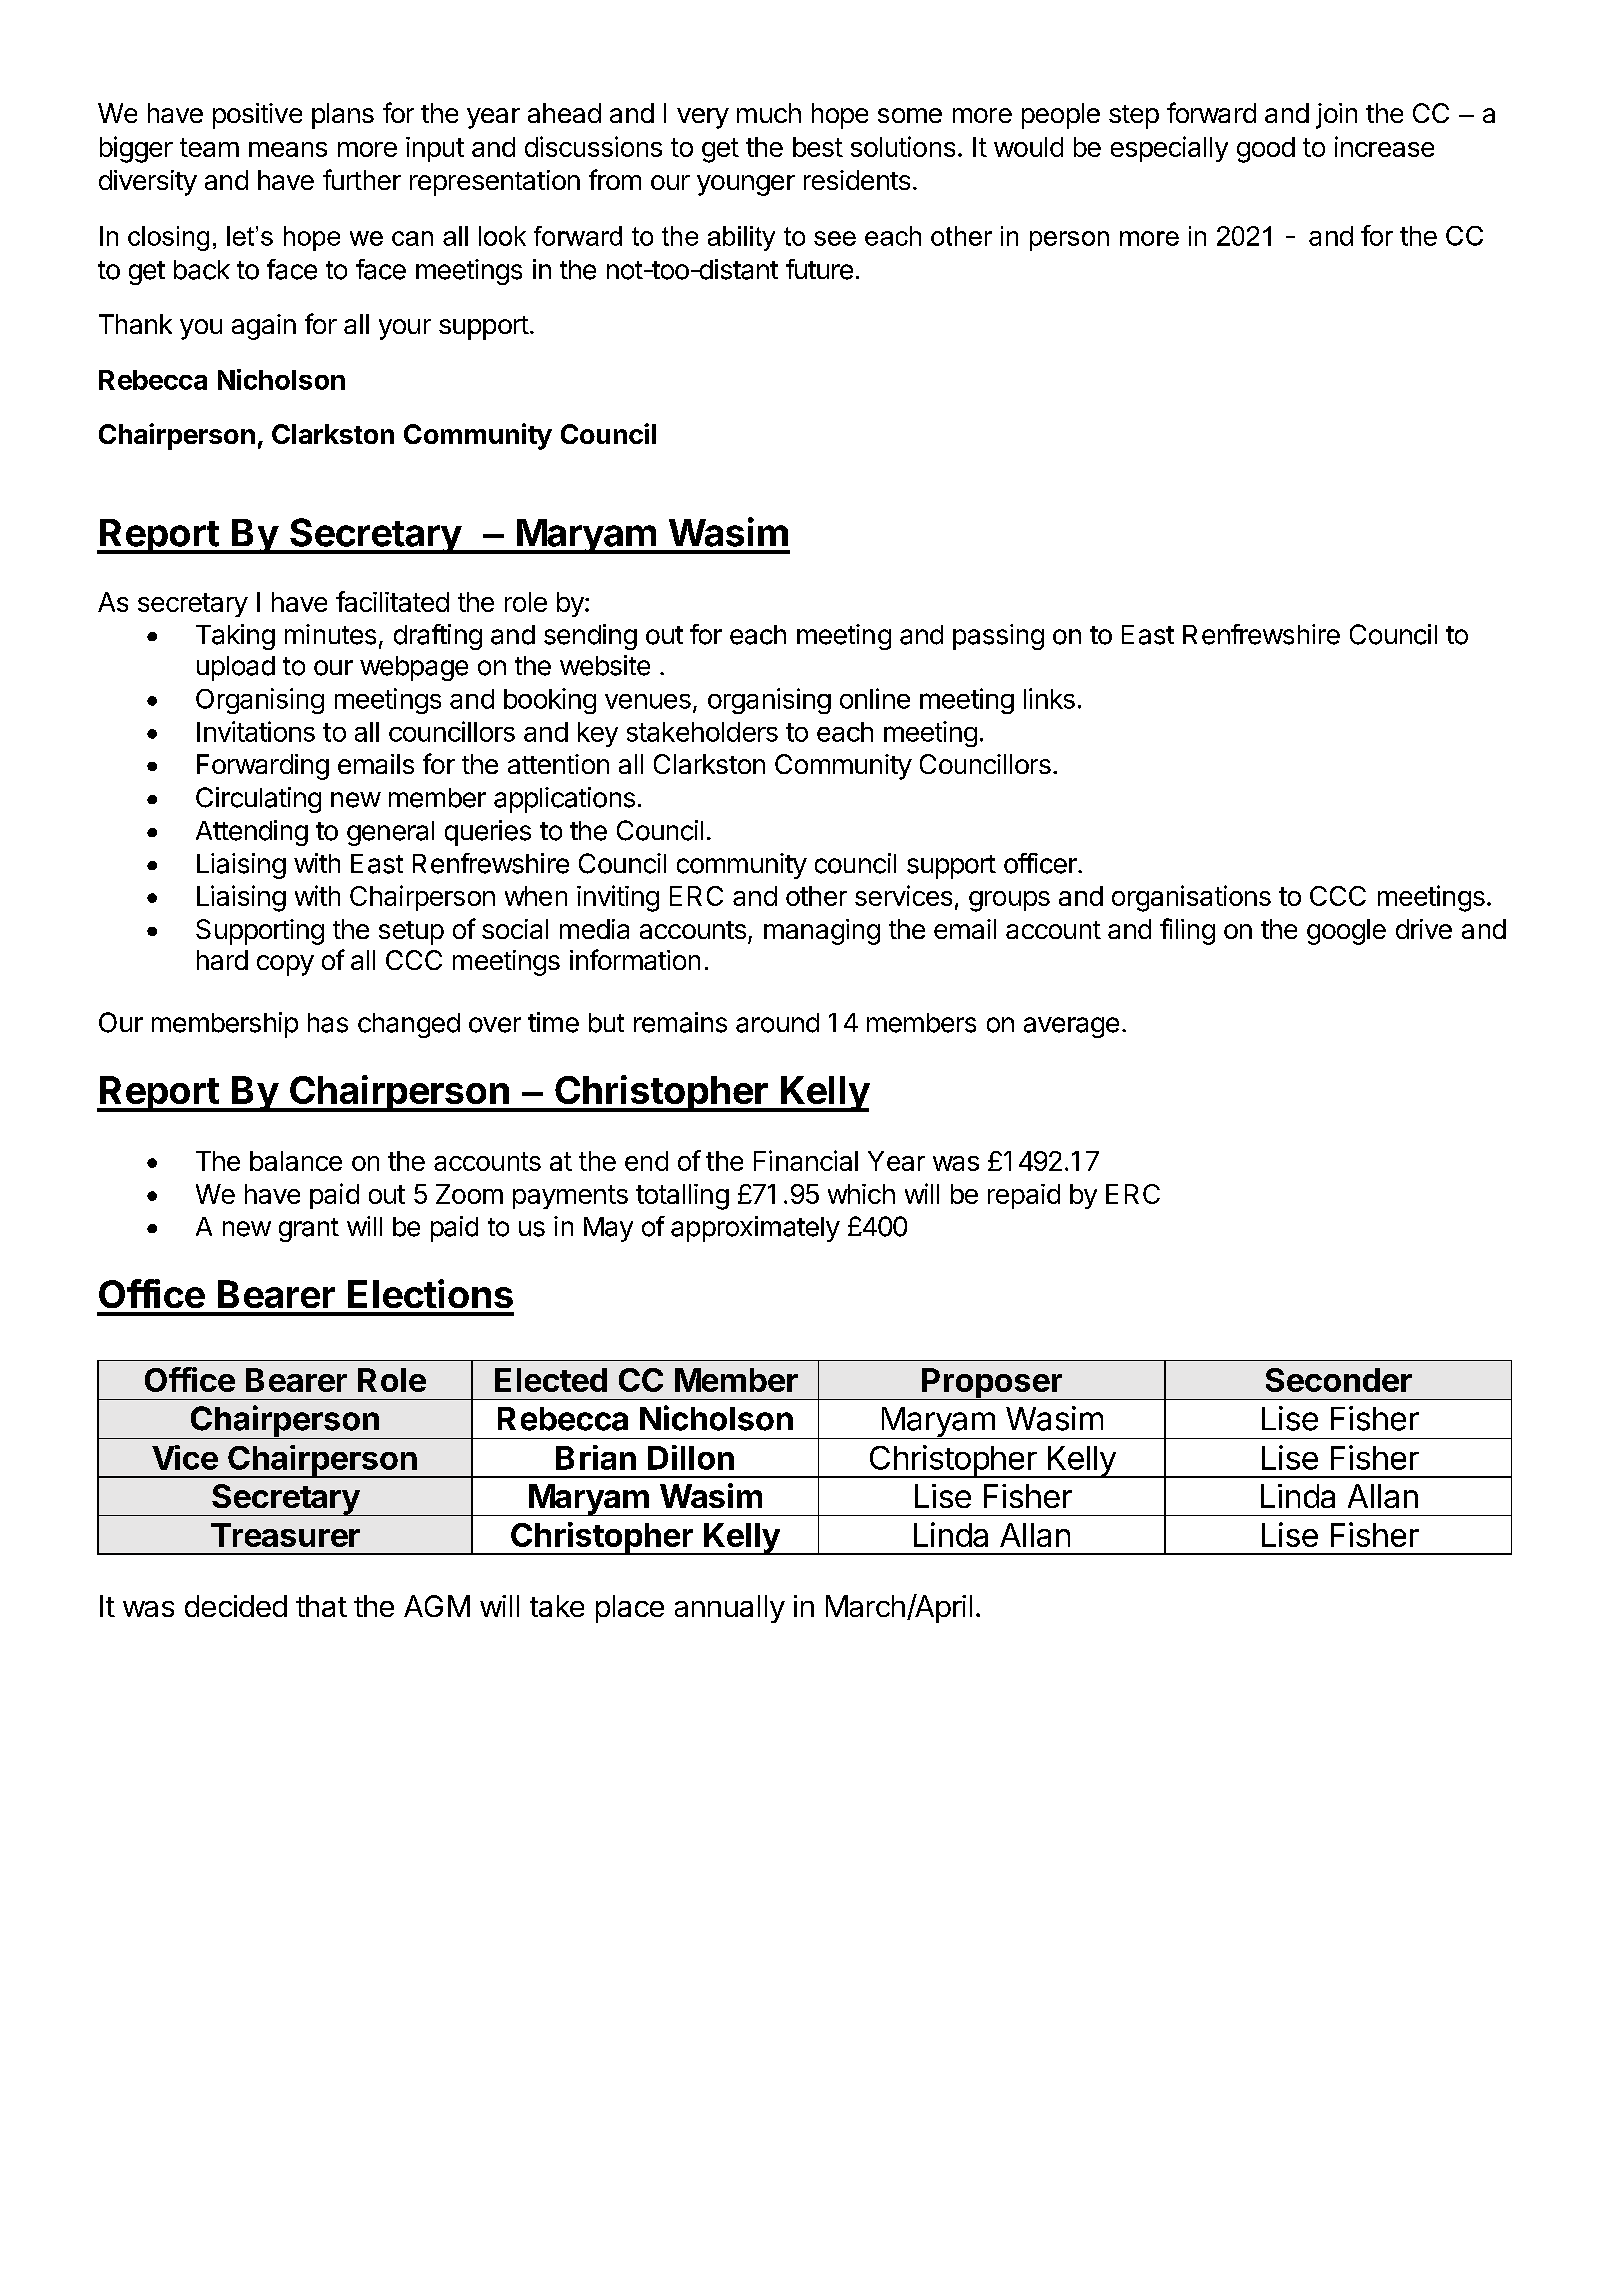  Describe the element at coordinates (1266, 150) in the image. I see `good` at that location.
